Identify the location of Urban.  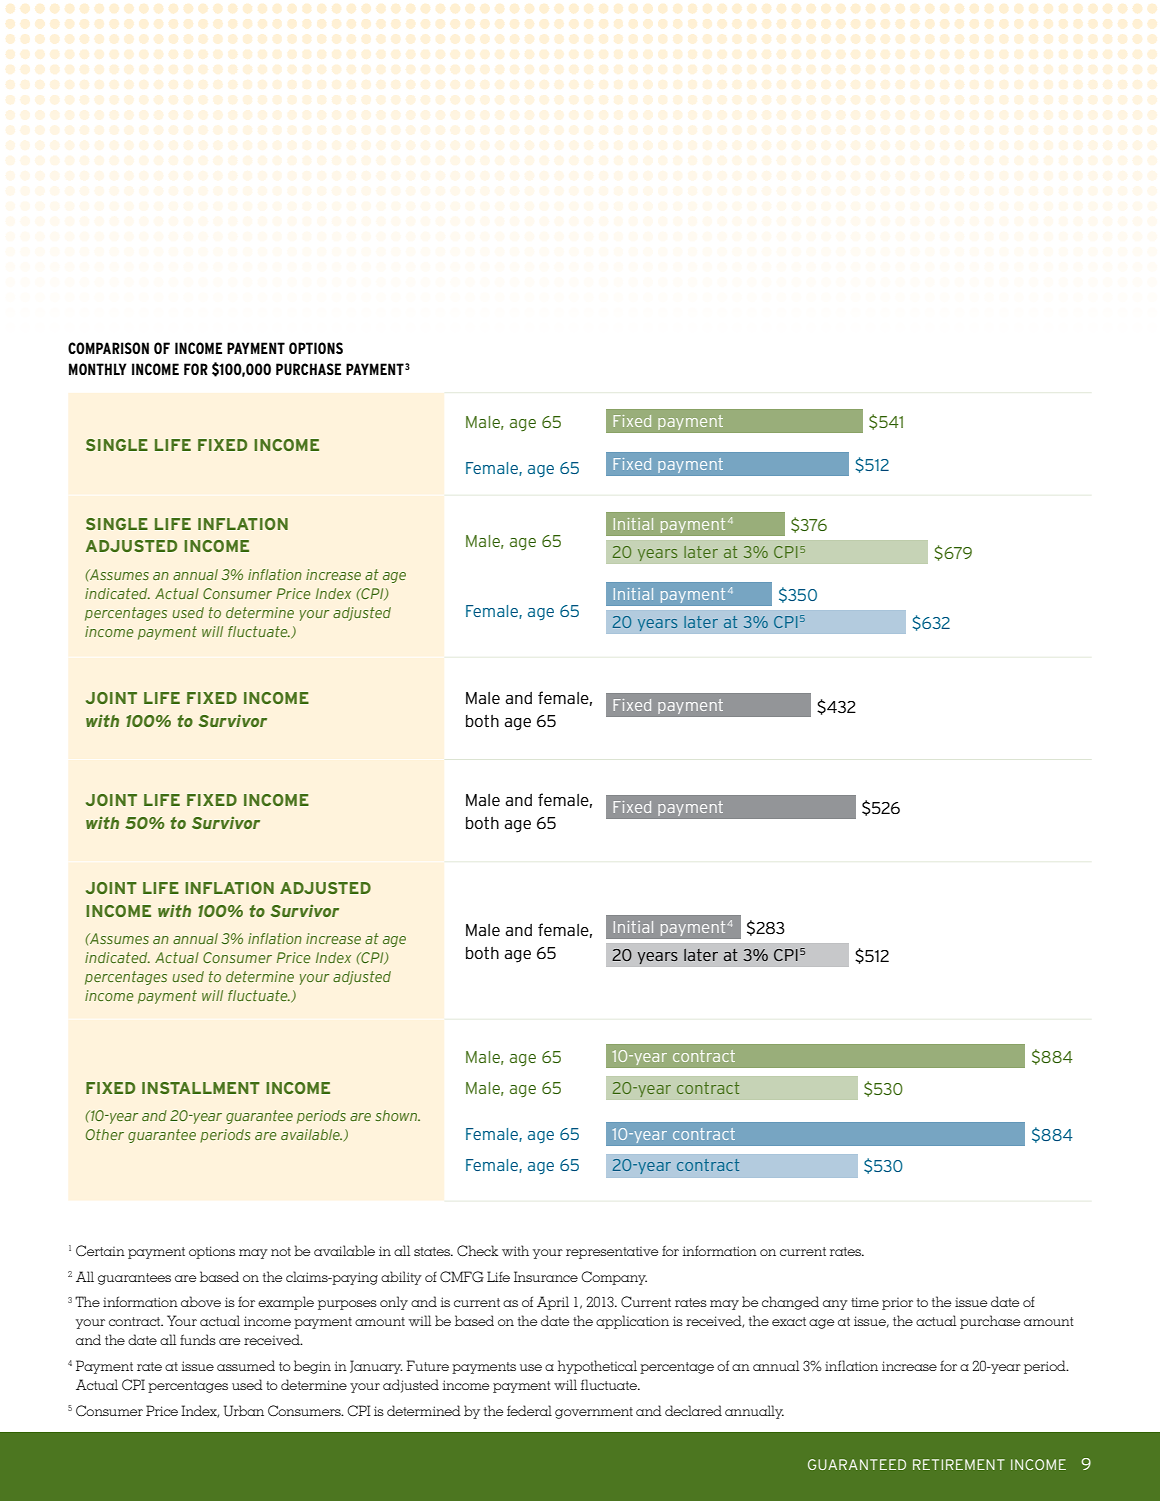
(244, 1411).
